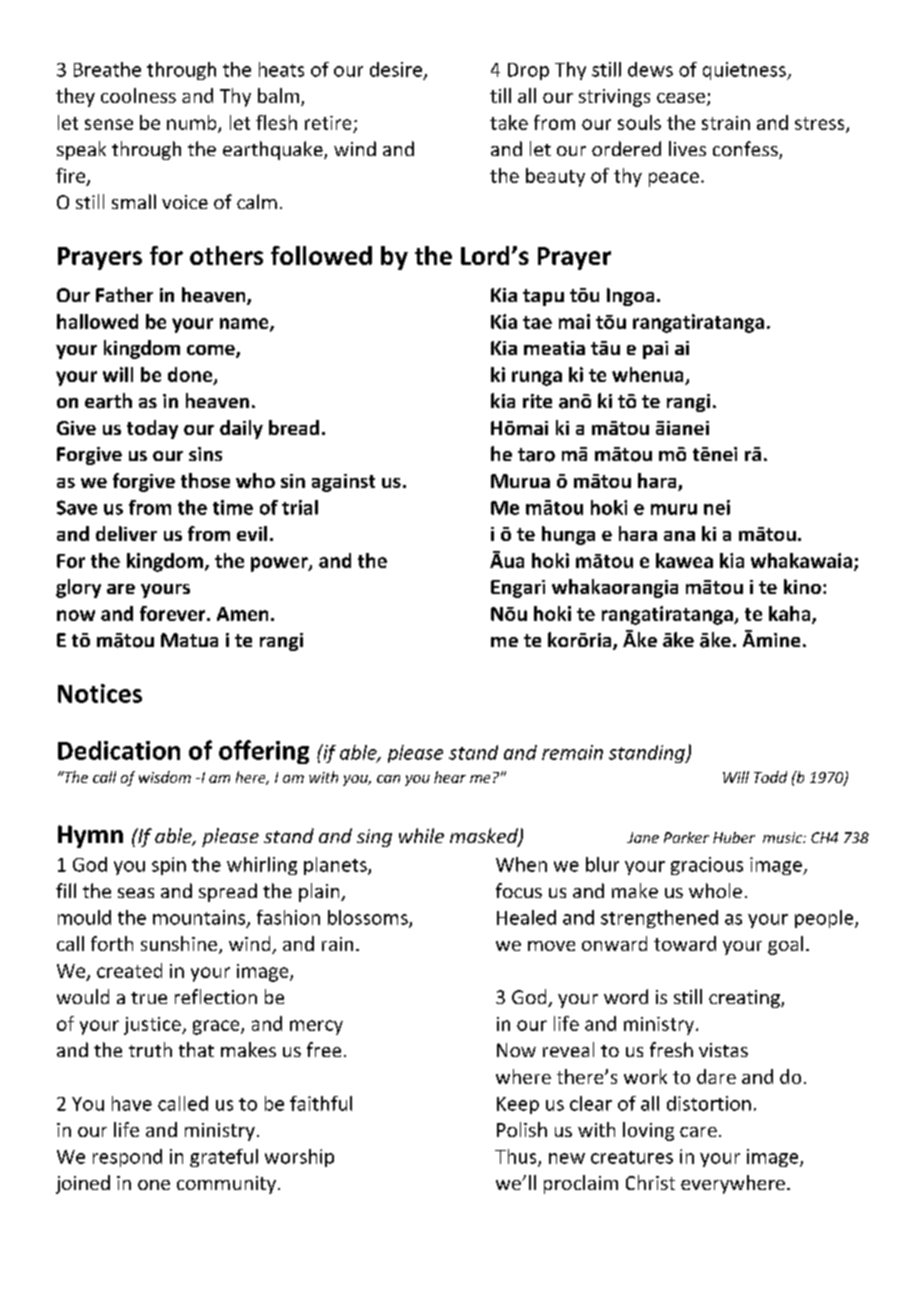 The height and width of the page is (1308, 924). I want to click on taro, so click(536, 455).
